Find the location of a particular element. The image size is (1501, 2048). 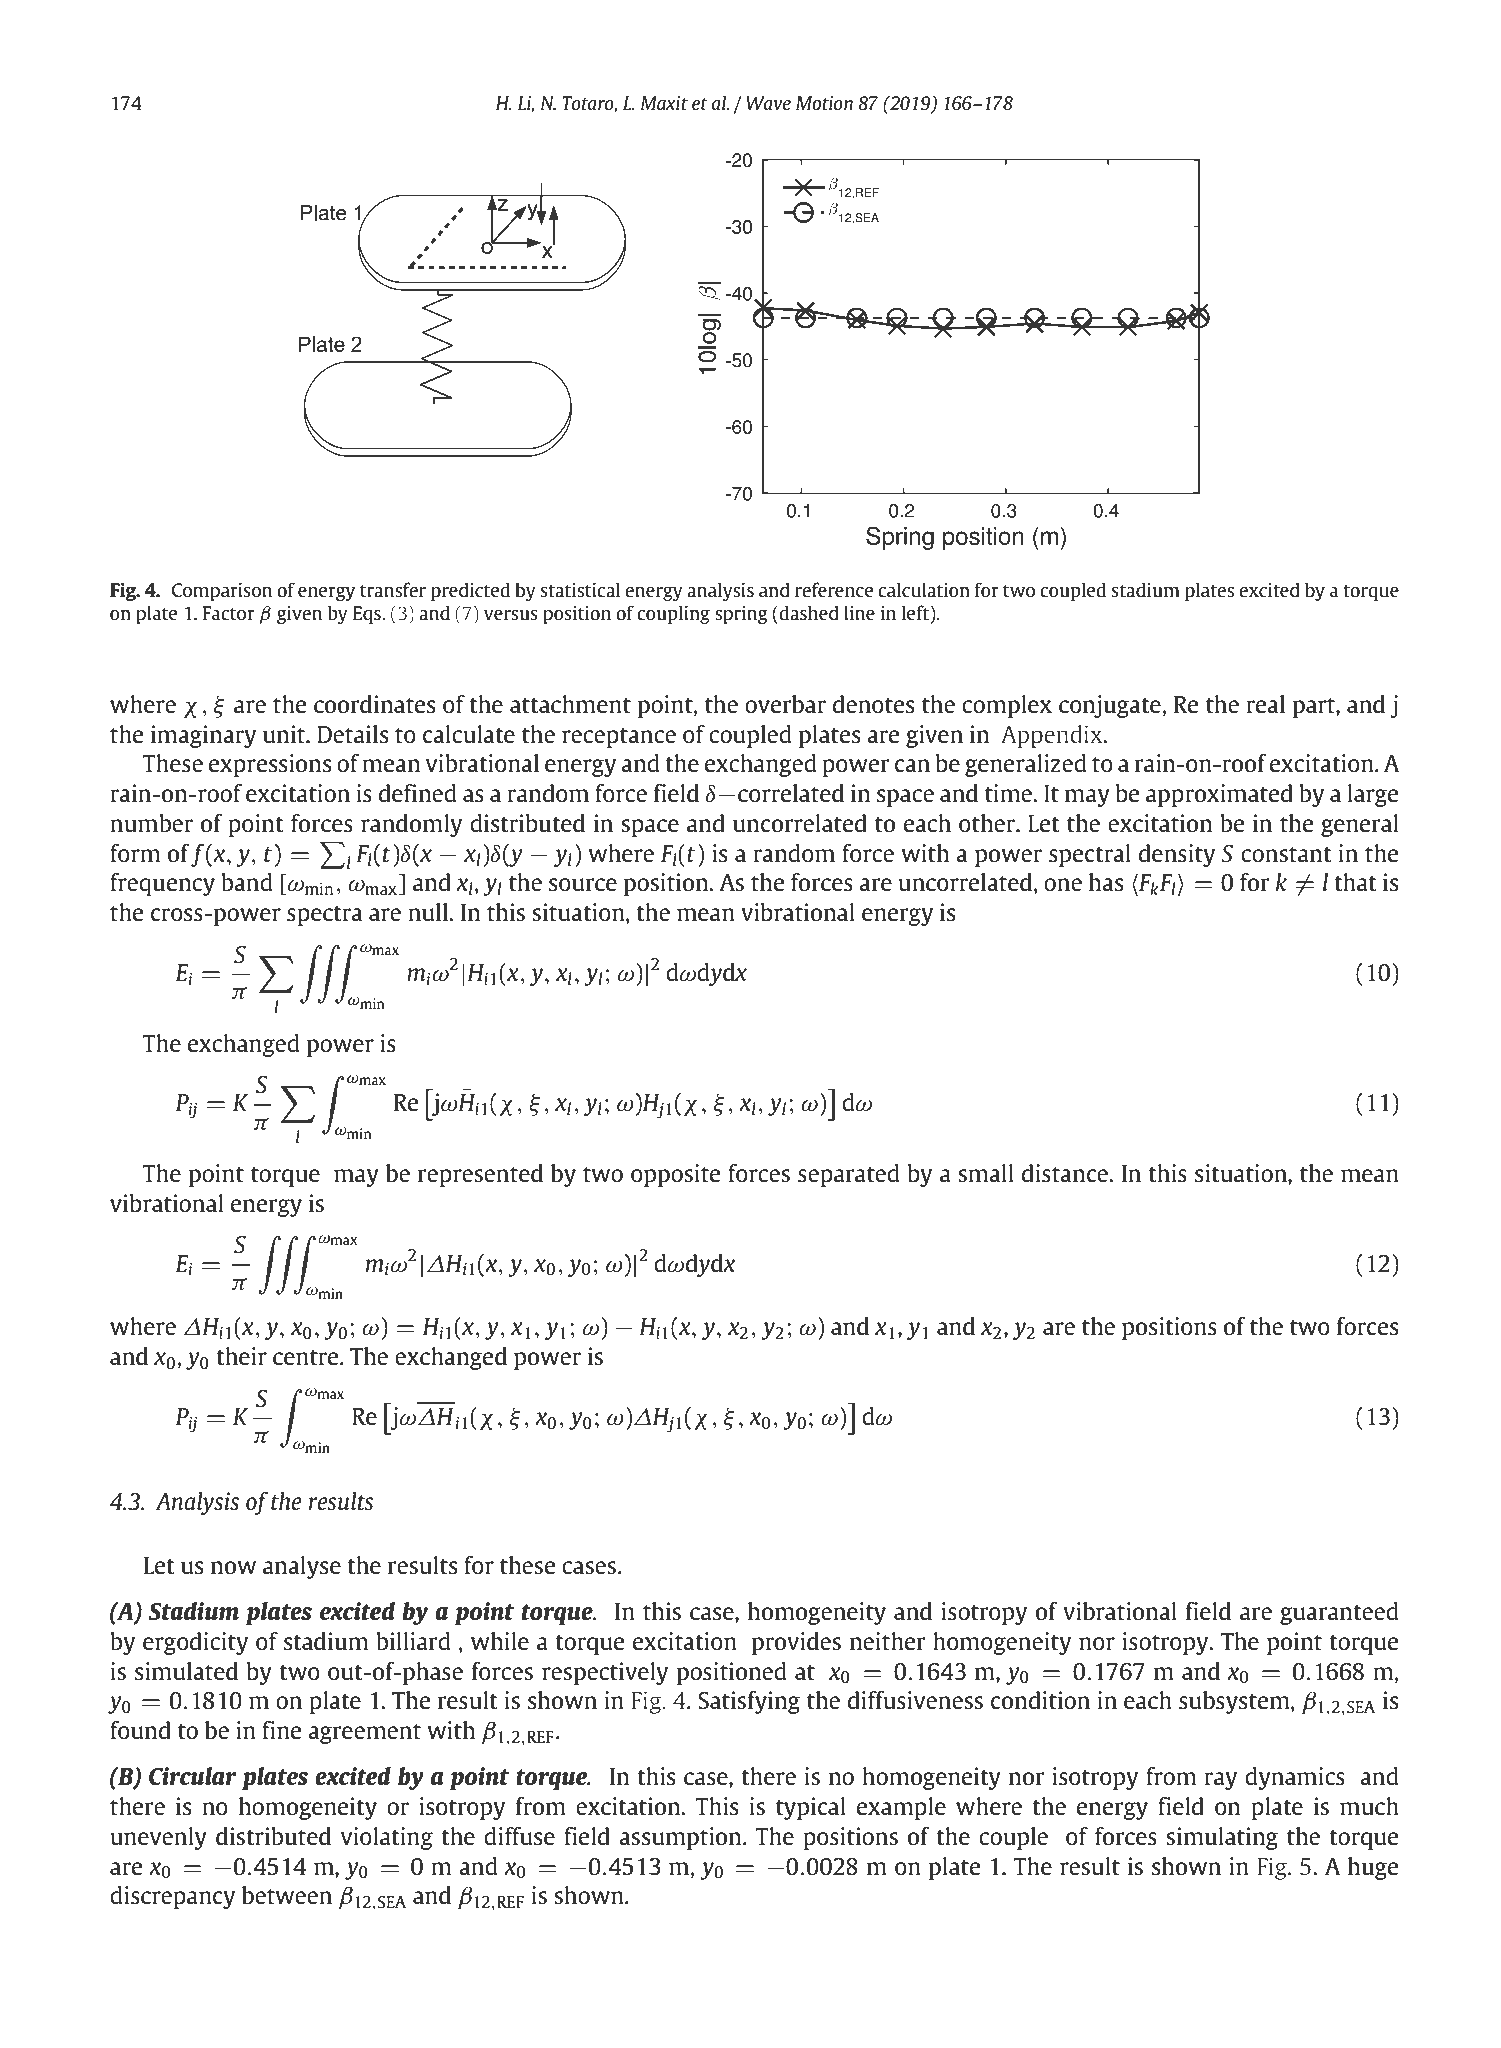

Wave is located at coordinates (768, 103).
